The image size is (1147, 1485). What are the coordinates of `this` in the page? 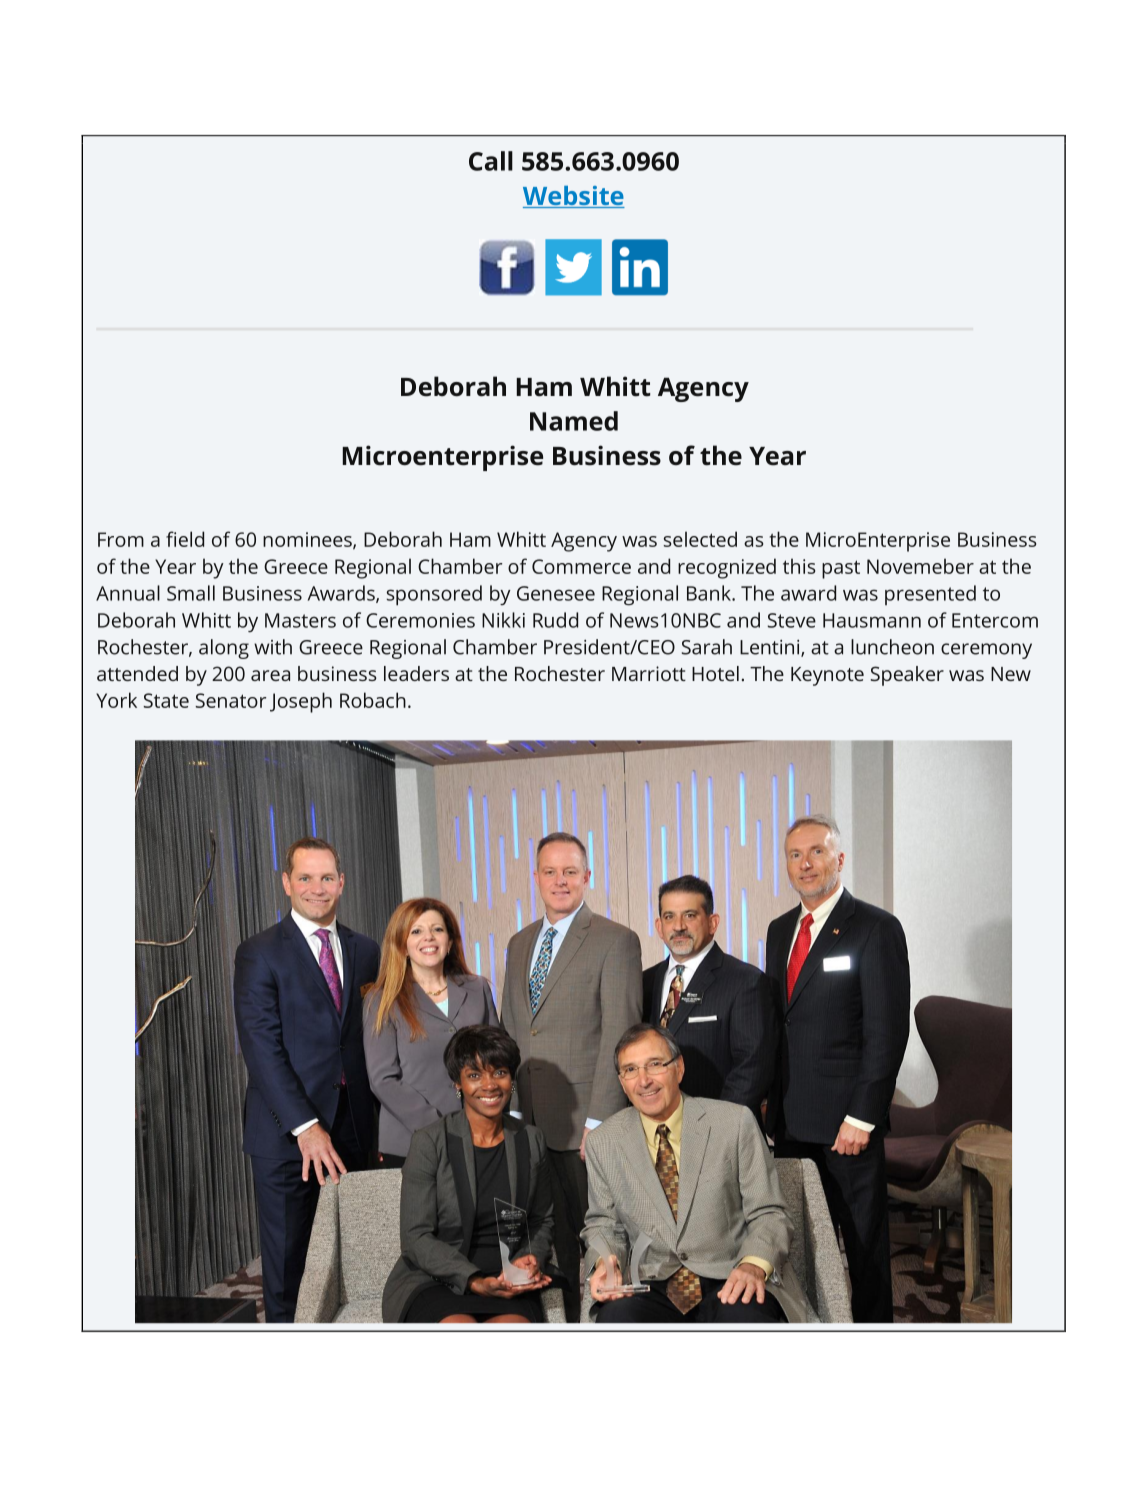 It's located at (799, 566).
